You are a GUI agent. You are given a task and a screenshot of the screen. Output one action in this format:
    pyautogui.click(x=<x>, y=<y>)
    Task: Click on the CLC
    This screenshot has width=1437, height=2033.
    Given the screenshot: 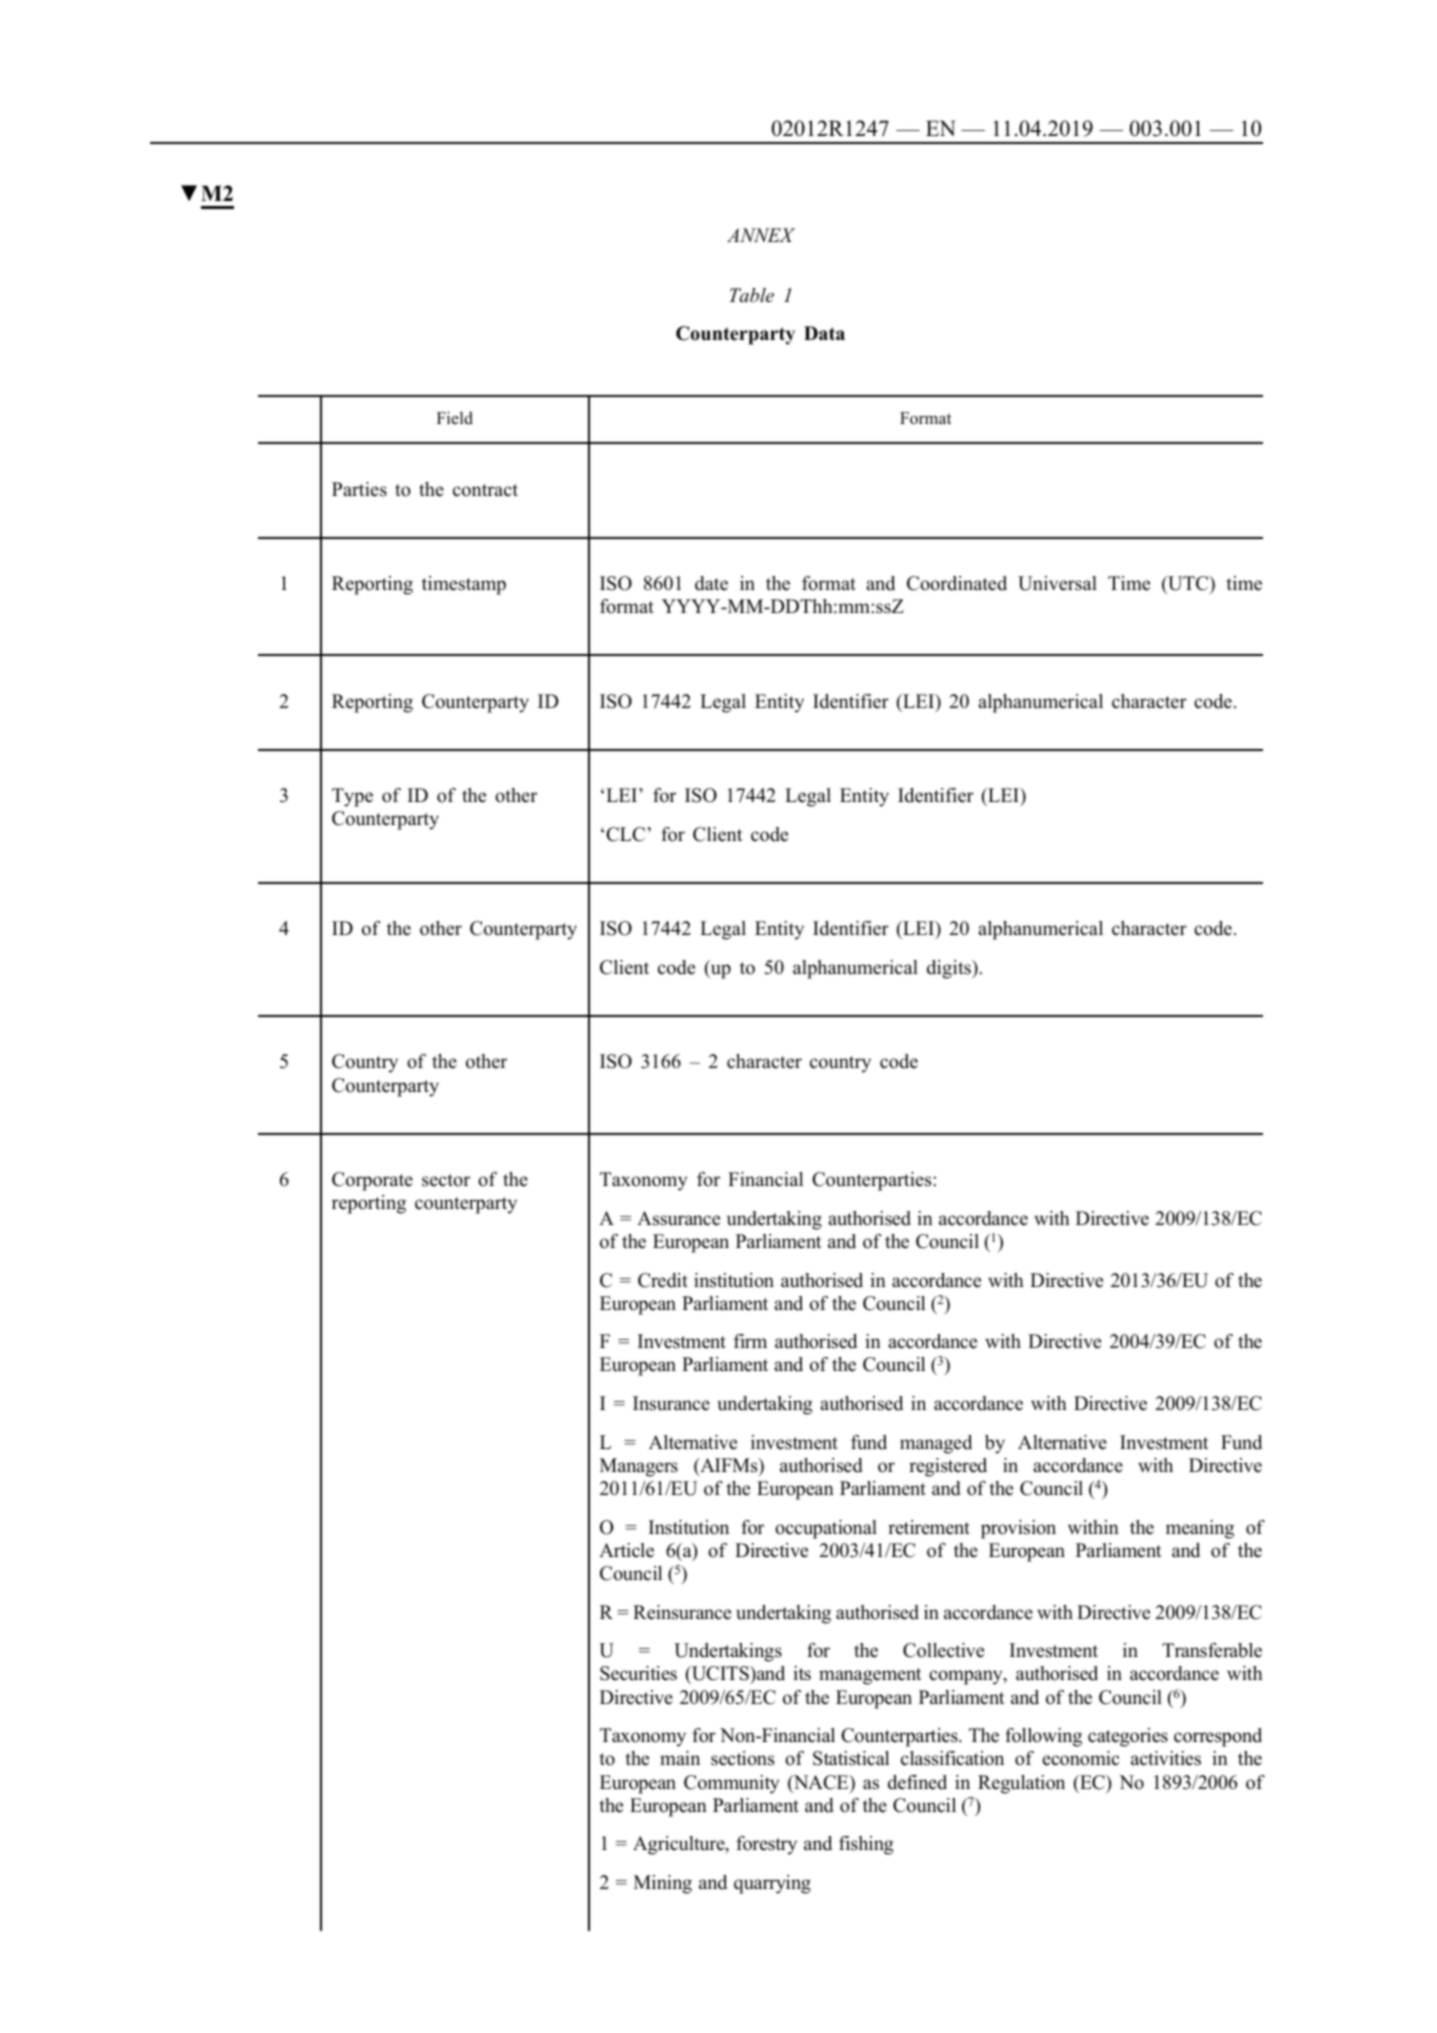 What is the action you would take?
    pyautogui.click(x=625, y=834)
